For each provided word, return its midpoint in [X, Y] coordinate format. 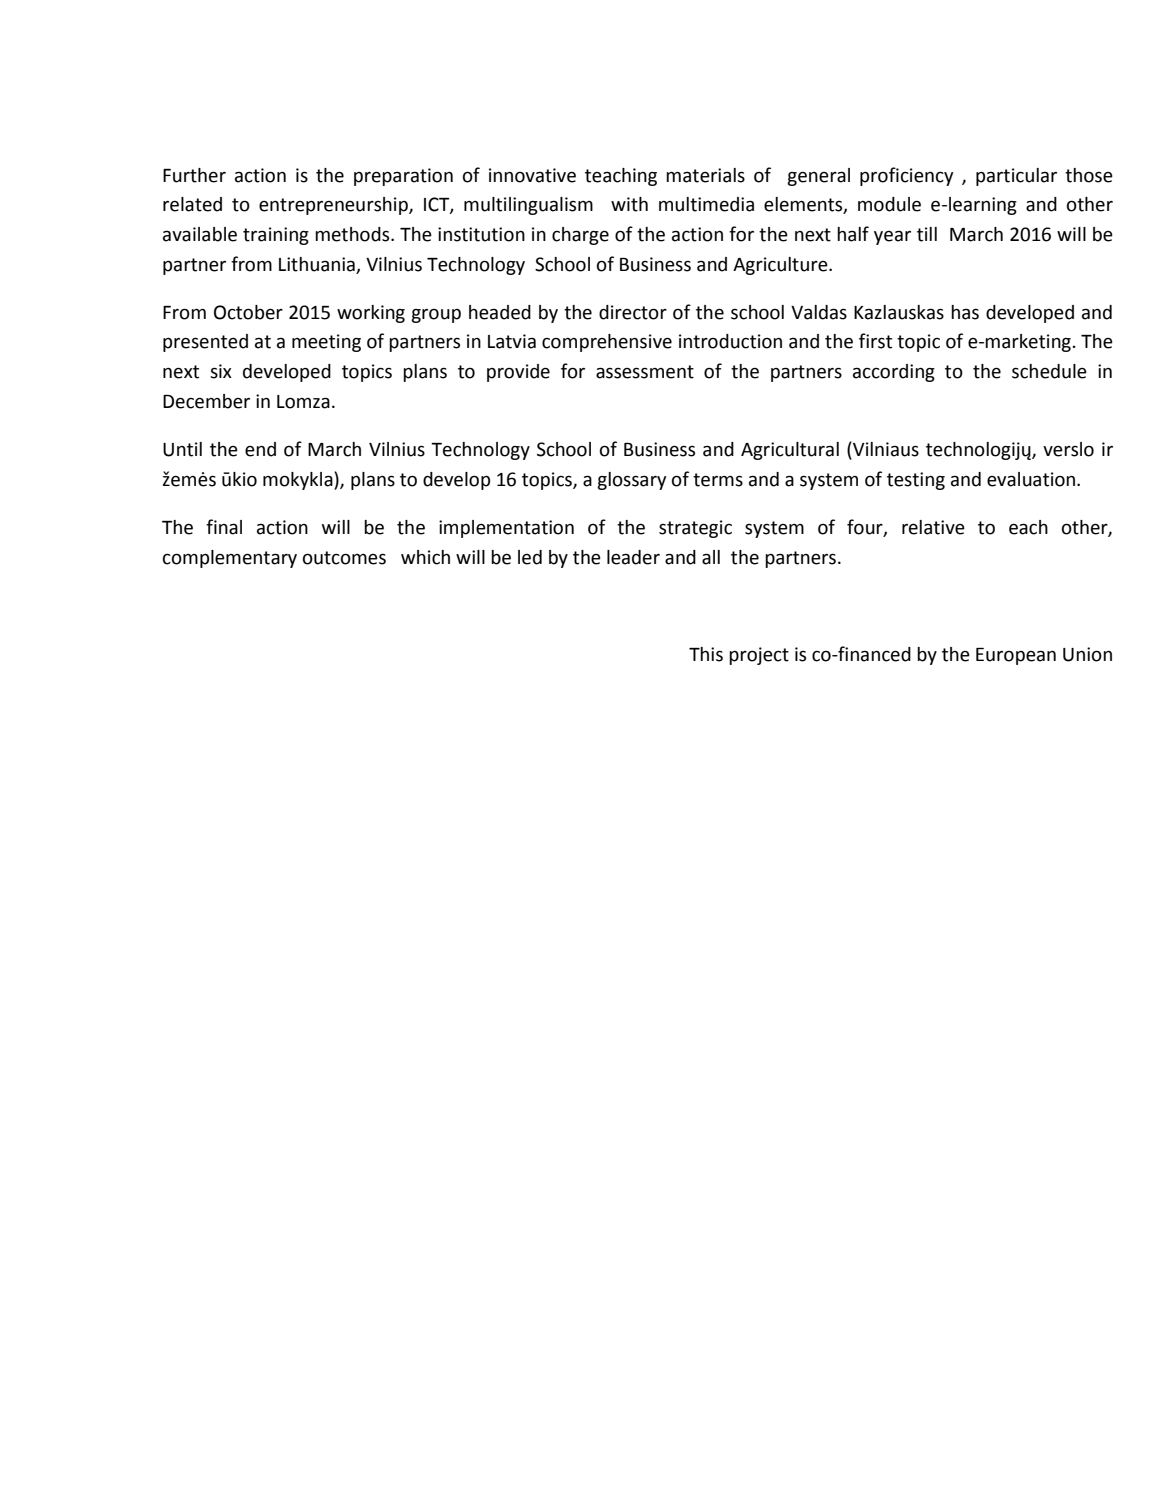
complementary [230, 559]
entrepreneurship [334, 206]
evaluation [1032, 479]
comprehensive [607, 343]
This [706, 654]
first [875, 341]
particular [1016, 177]
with [629, 204]
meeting [326, 343]
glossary [631, 481]
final [224, 527]
